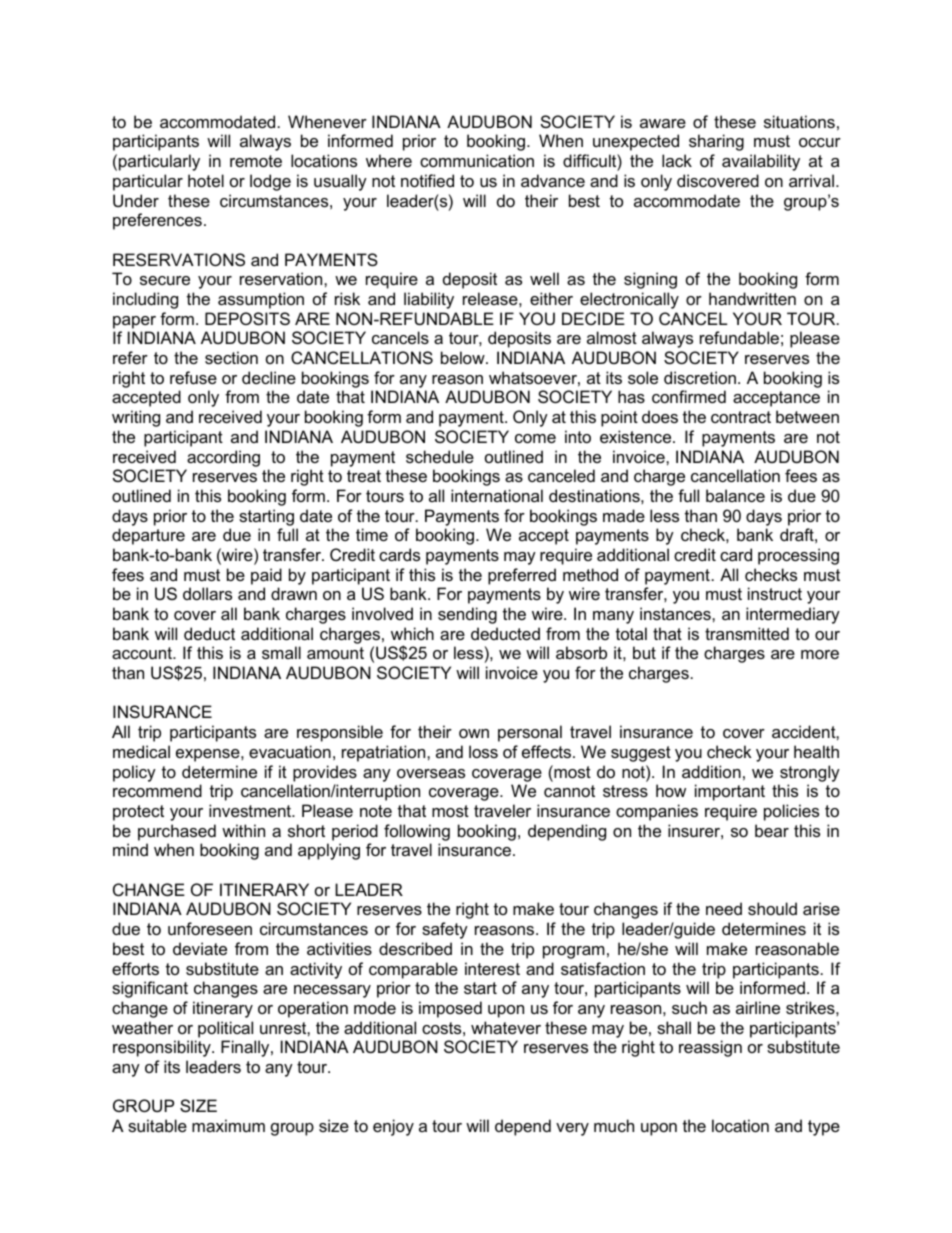  I want to click on transmitted, so click(747, 633).
